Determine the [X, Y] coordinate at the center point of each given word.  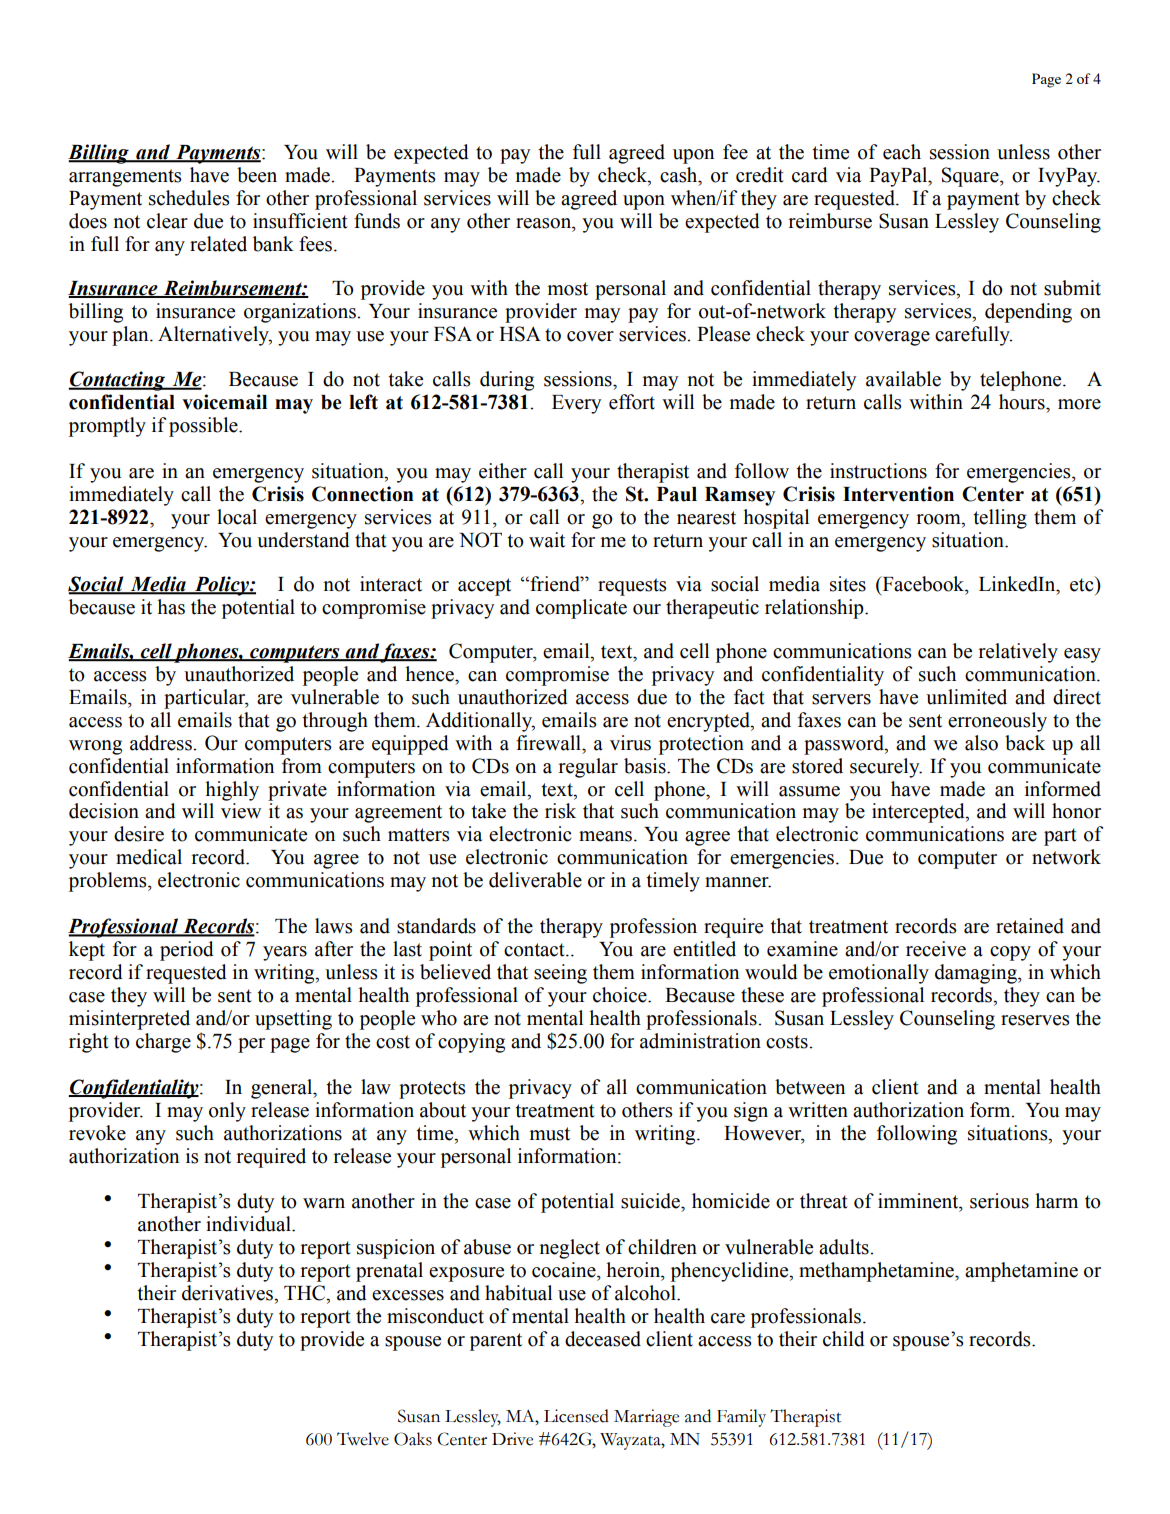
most [568, 289]
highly [232, 791]
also [981, 743]
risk [560, 811]
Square [971, 177]
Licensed [576, 1416]
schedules [189, 198]
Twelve [363, 1439]
